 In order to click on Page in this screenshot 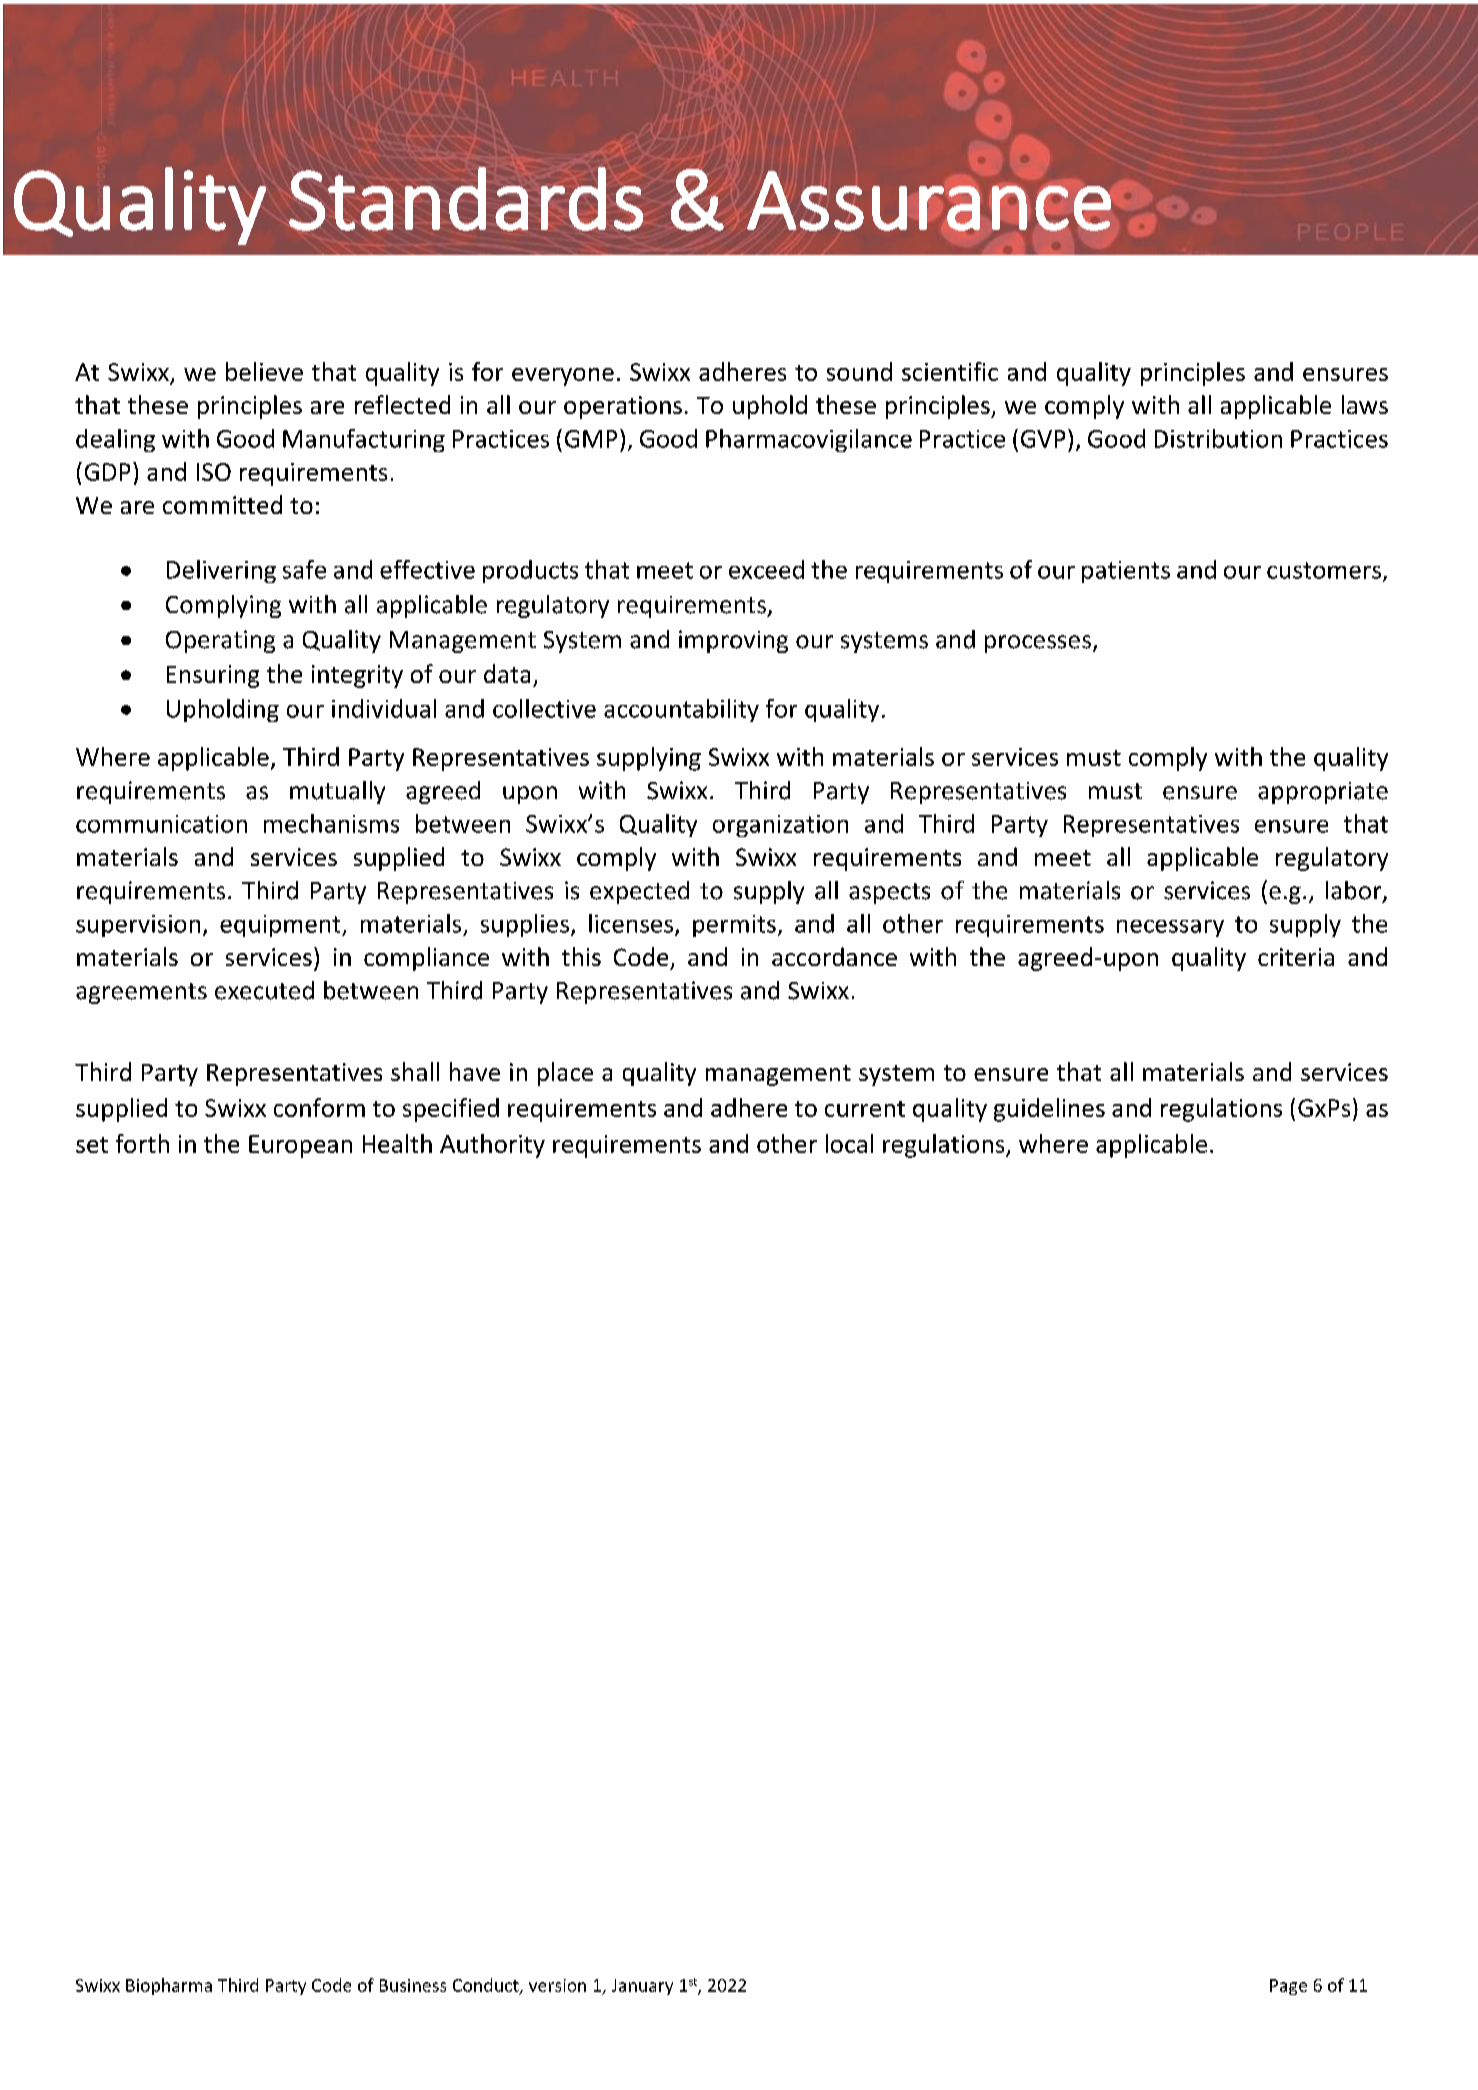, I will do `click(1288, 1987)`.
